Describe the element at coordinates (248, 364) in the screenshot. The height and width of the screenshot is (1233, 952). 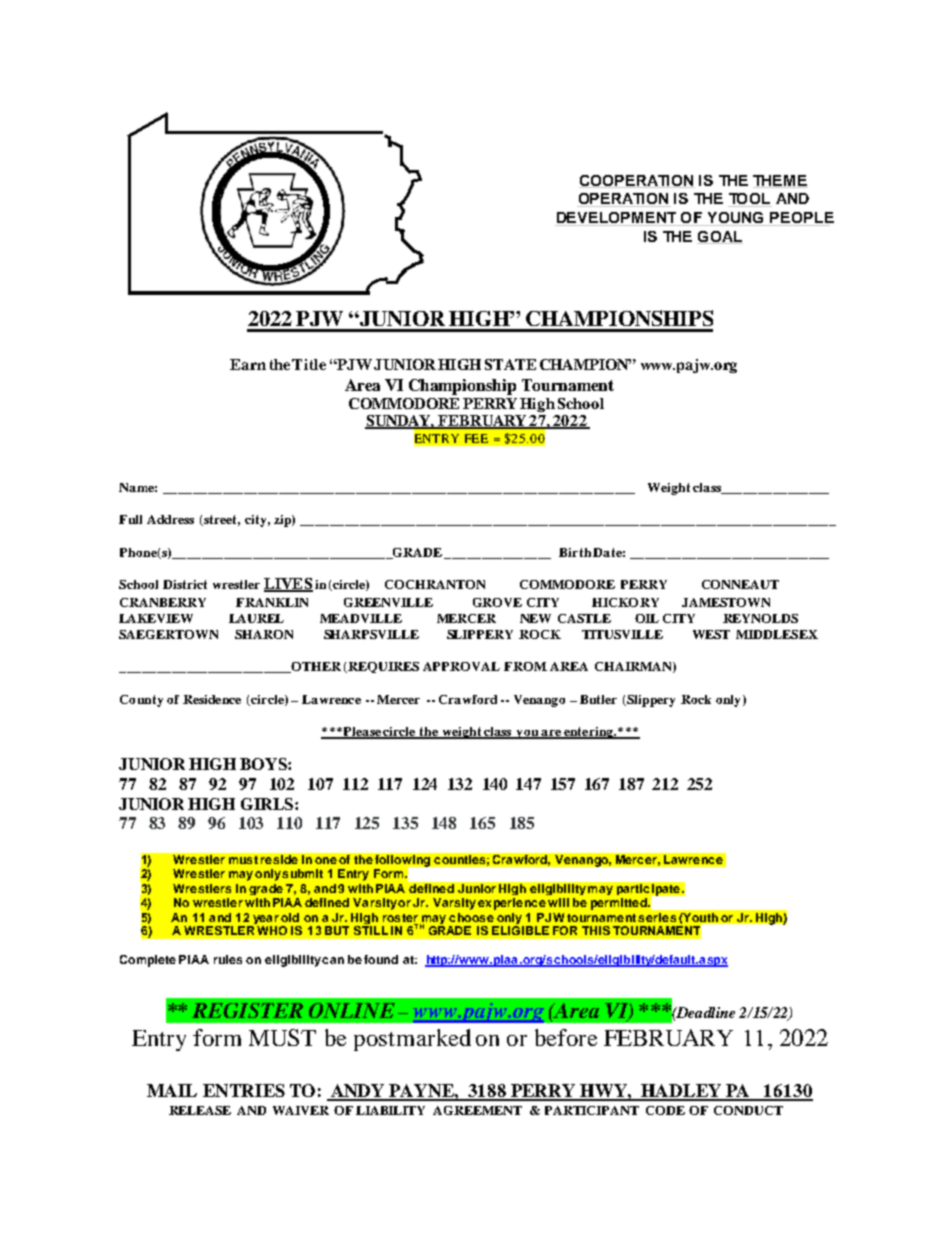
I see `Earn` at that location.
